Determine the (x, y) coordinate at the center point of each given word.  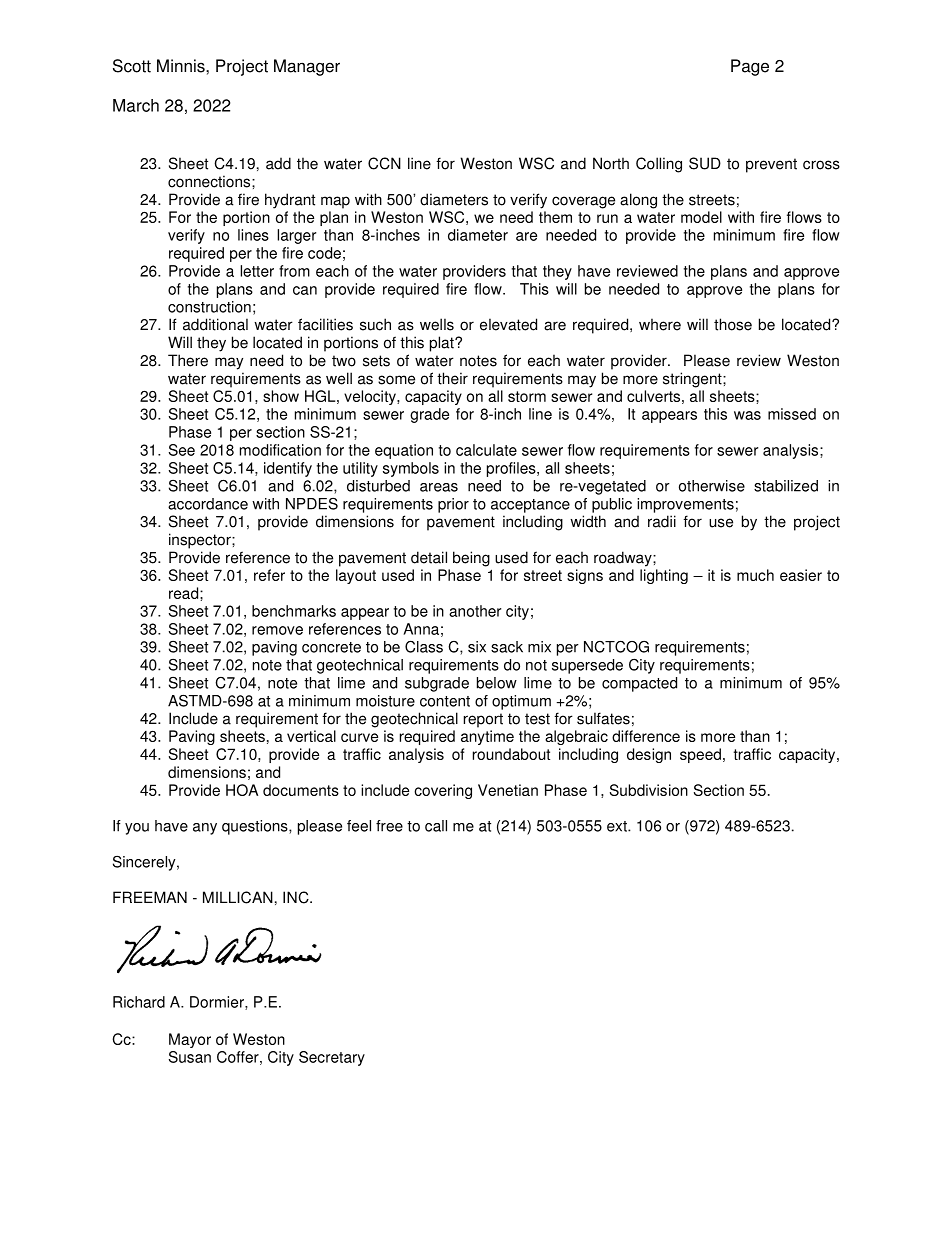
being (471, 559)
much (755, 575)
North (611, 163)
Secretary (332, 1058)
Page (750, 67)
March (136, 105)
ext (618, 826)
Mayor (190, 1040)
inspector (201, 541)
